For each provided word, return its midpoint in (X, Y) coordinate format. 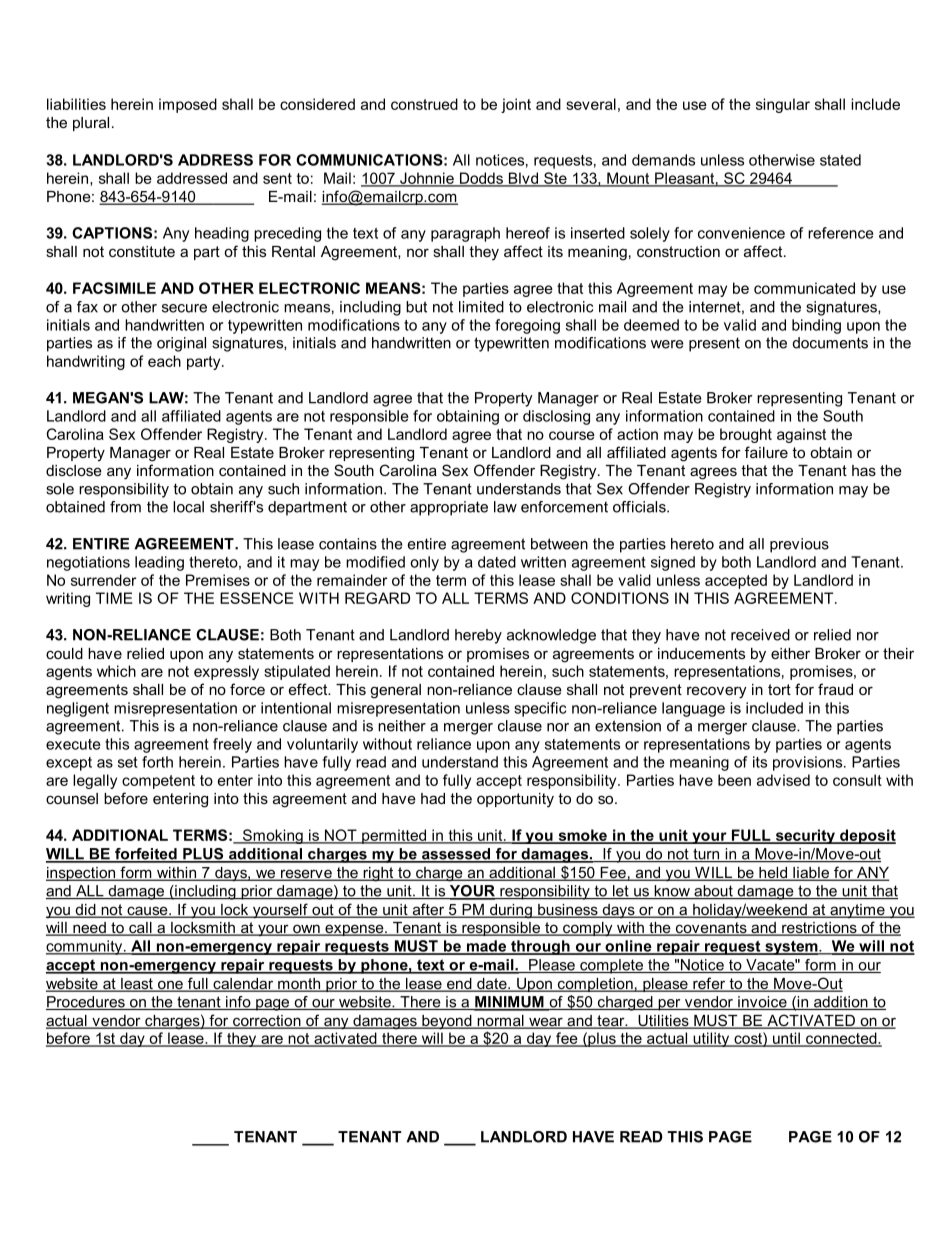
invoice (762, 1003)
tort (779, 689)
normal (500, 1022)
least (137, 985)
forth (157, 762)
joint (516, 105)
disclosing (556, 417)
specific (540, 709)
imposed (188, 105)
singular (783, 105)
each (164, 361)
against (801, 435)
